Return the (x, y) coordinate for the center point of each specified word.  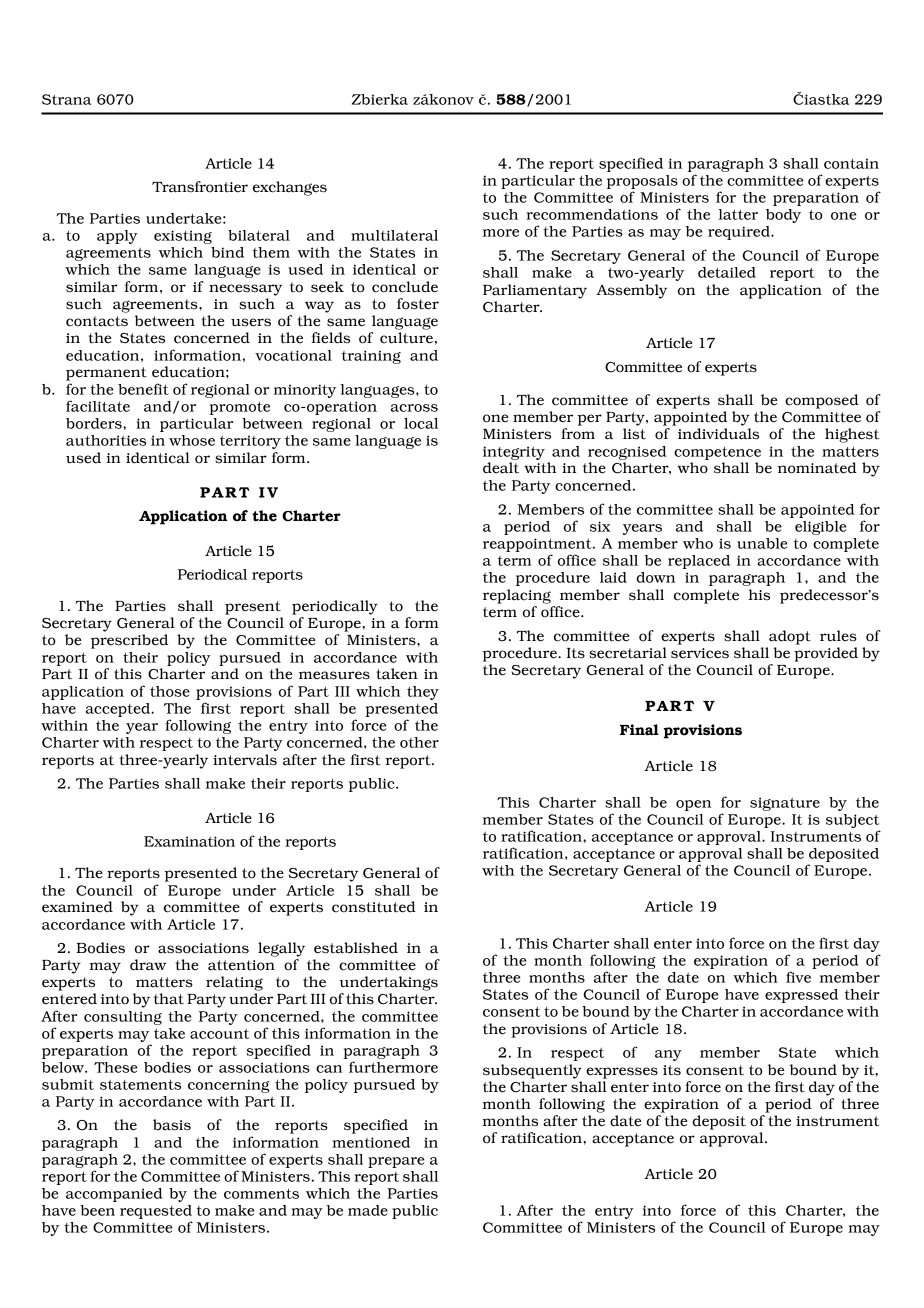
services (700, 653)
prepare (396, 1162)
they (423, 693)
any (668, 1055)
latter (738, 214)
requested (156, 1213)
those (170, 691)
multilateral (394, 235)
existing (183, 237)
